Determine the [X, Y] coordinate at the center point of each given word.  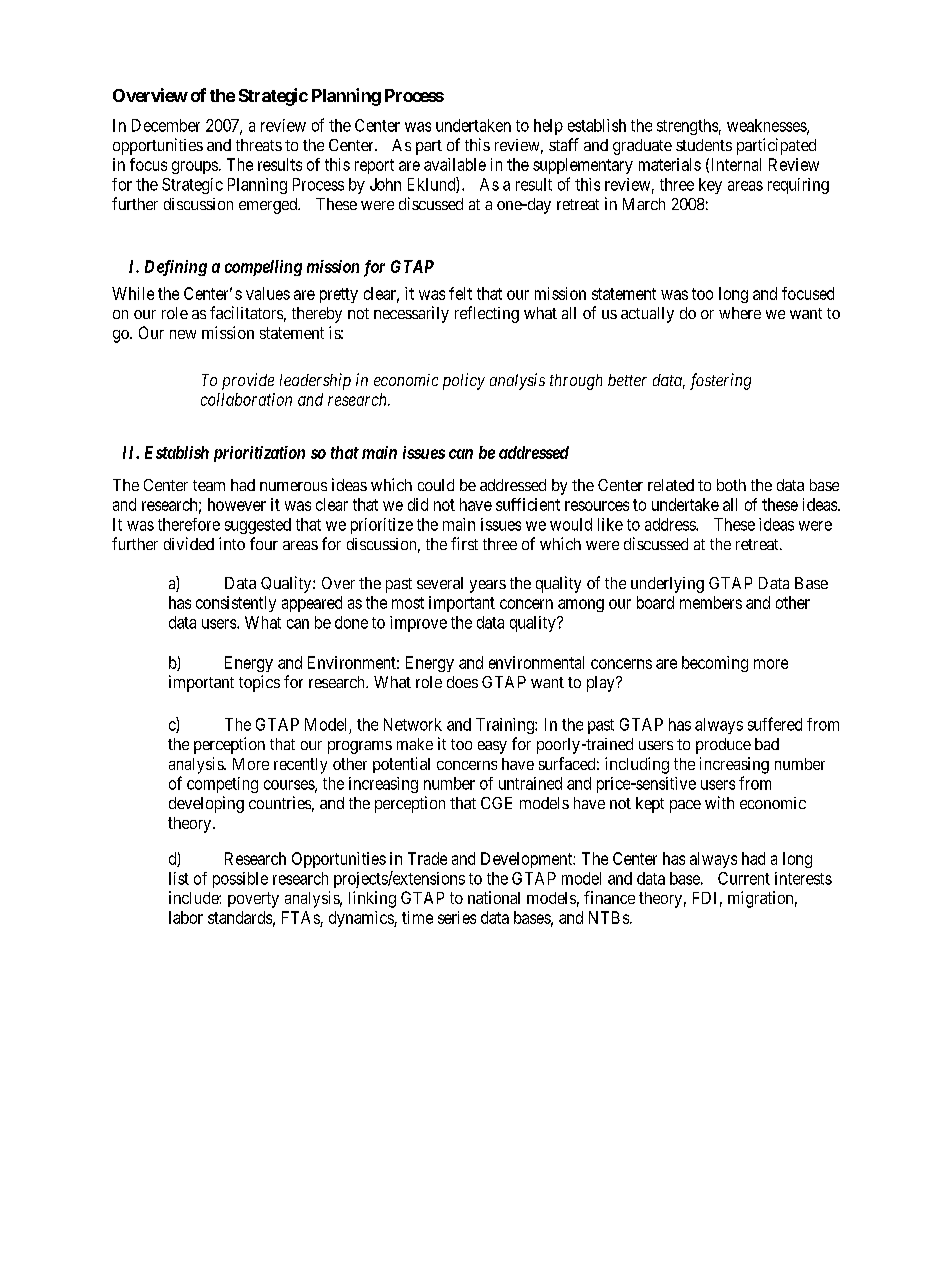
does [462, 682]
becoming [715, 664]
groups [195, 167]
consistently [236, 604]
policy [464, 381]
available [455, 164]
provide [248, 381]
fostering [720, 381]
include [194, 897]
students [704, 145]
